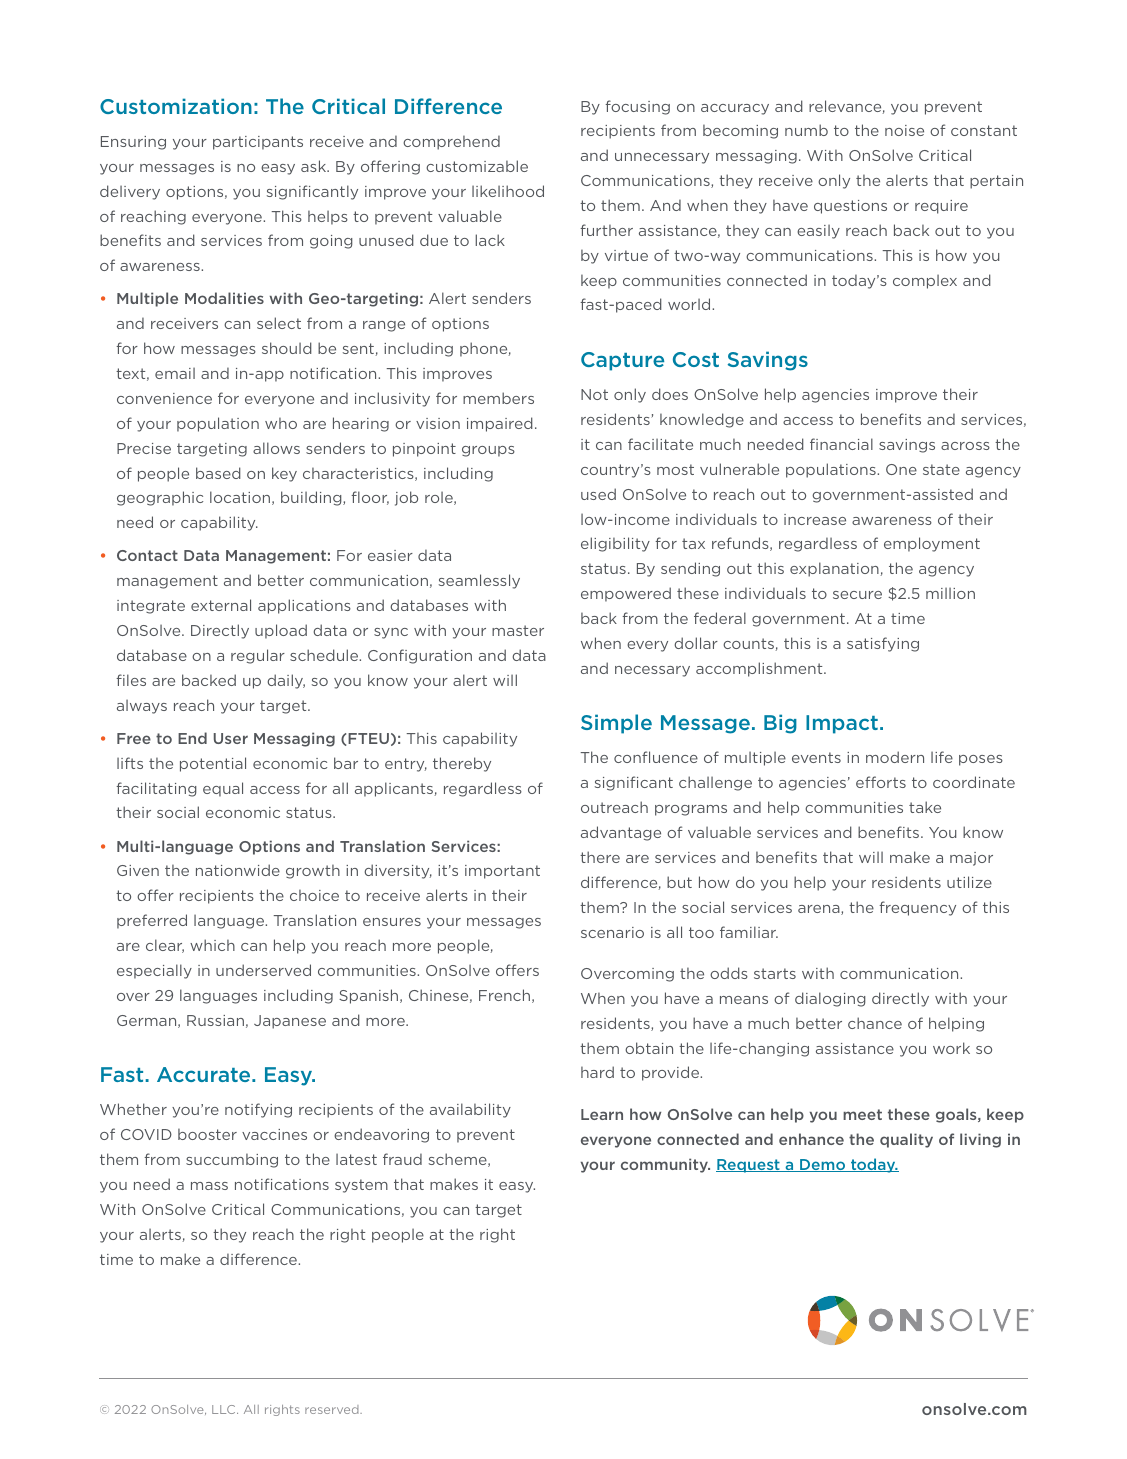  I want to click on likelihood, so click(508, 191).
